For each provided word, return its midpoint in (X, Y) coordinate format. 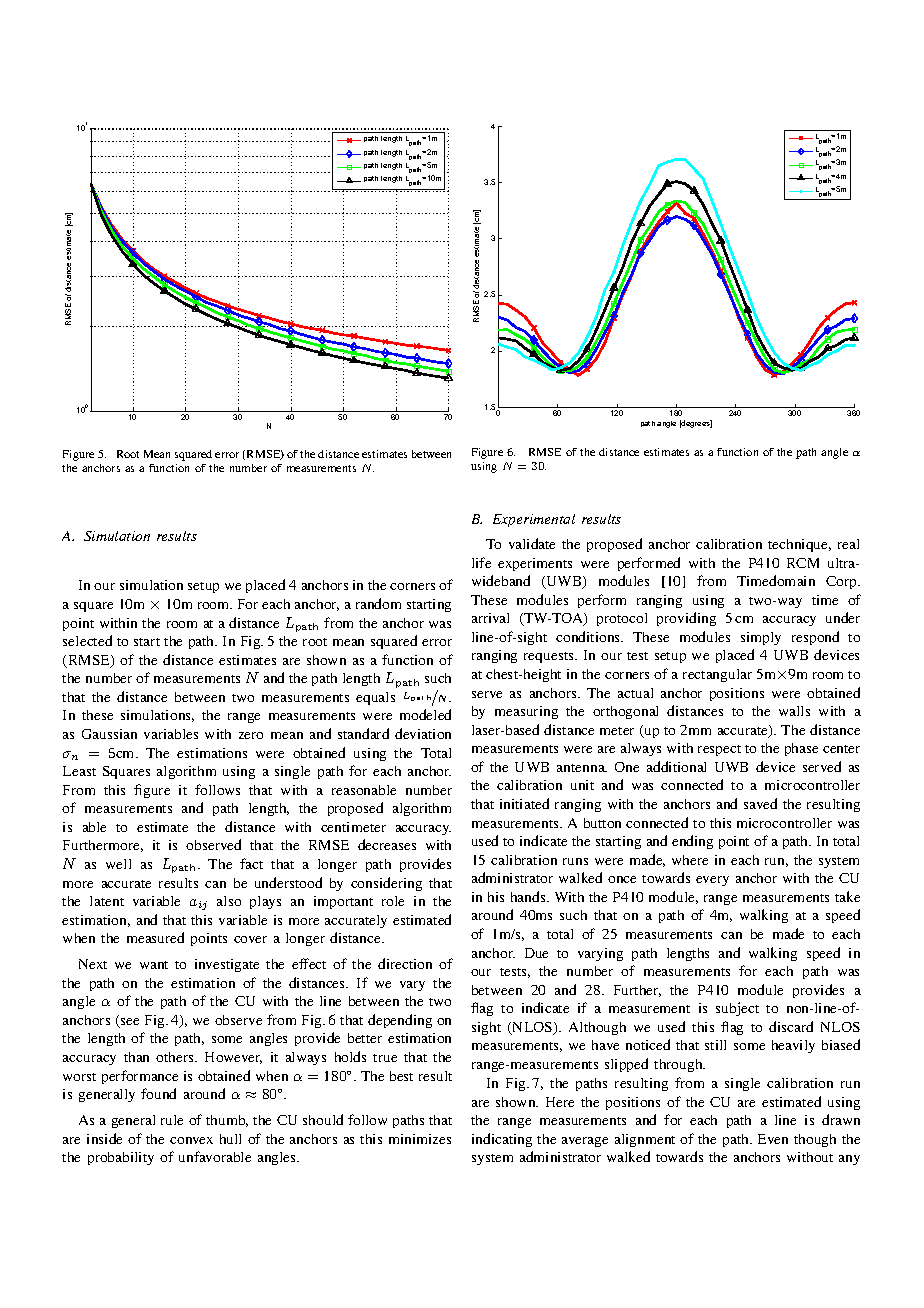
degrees (696, 424)
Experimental (534, 520)
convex (191, 1140)
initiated (524, 803)
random (378, 603)
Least (79, 771)
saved (760, 803)
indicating (502, 1140)
